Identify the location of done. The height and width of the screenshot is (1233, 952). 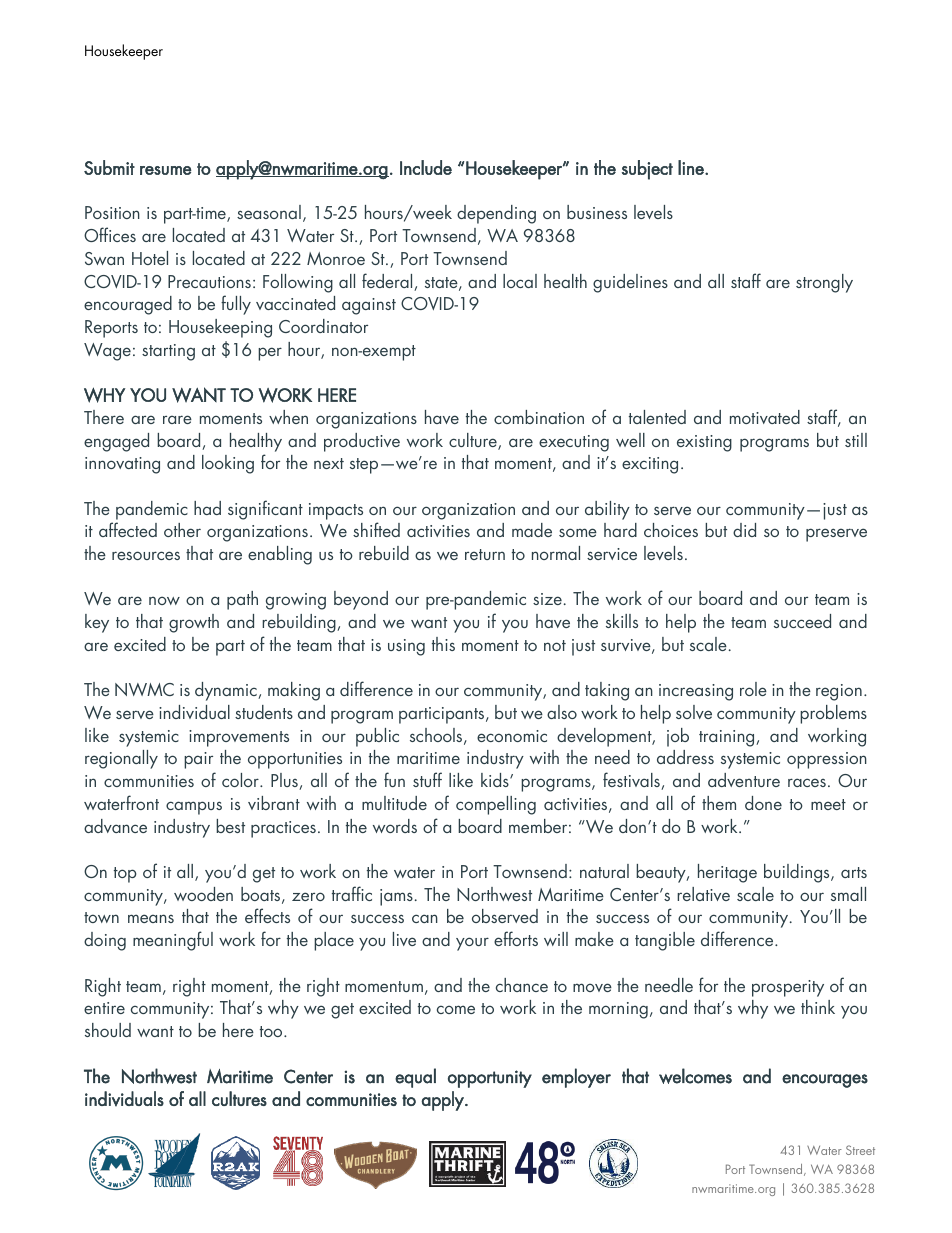
(763, 803).
